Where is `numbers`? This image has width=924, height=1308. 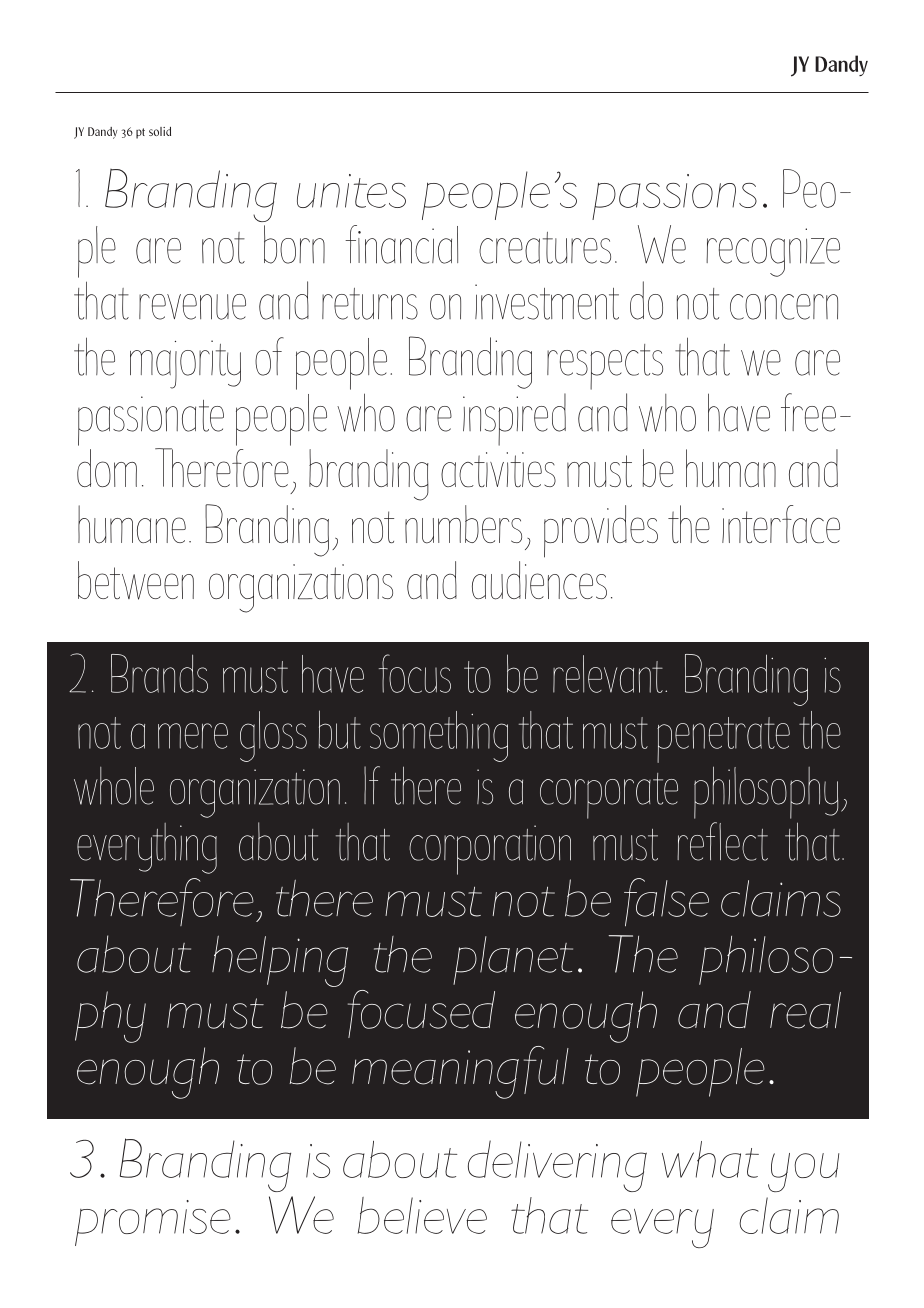 numbers is located at coordinates (463, 524).
